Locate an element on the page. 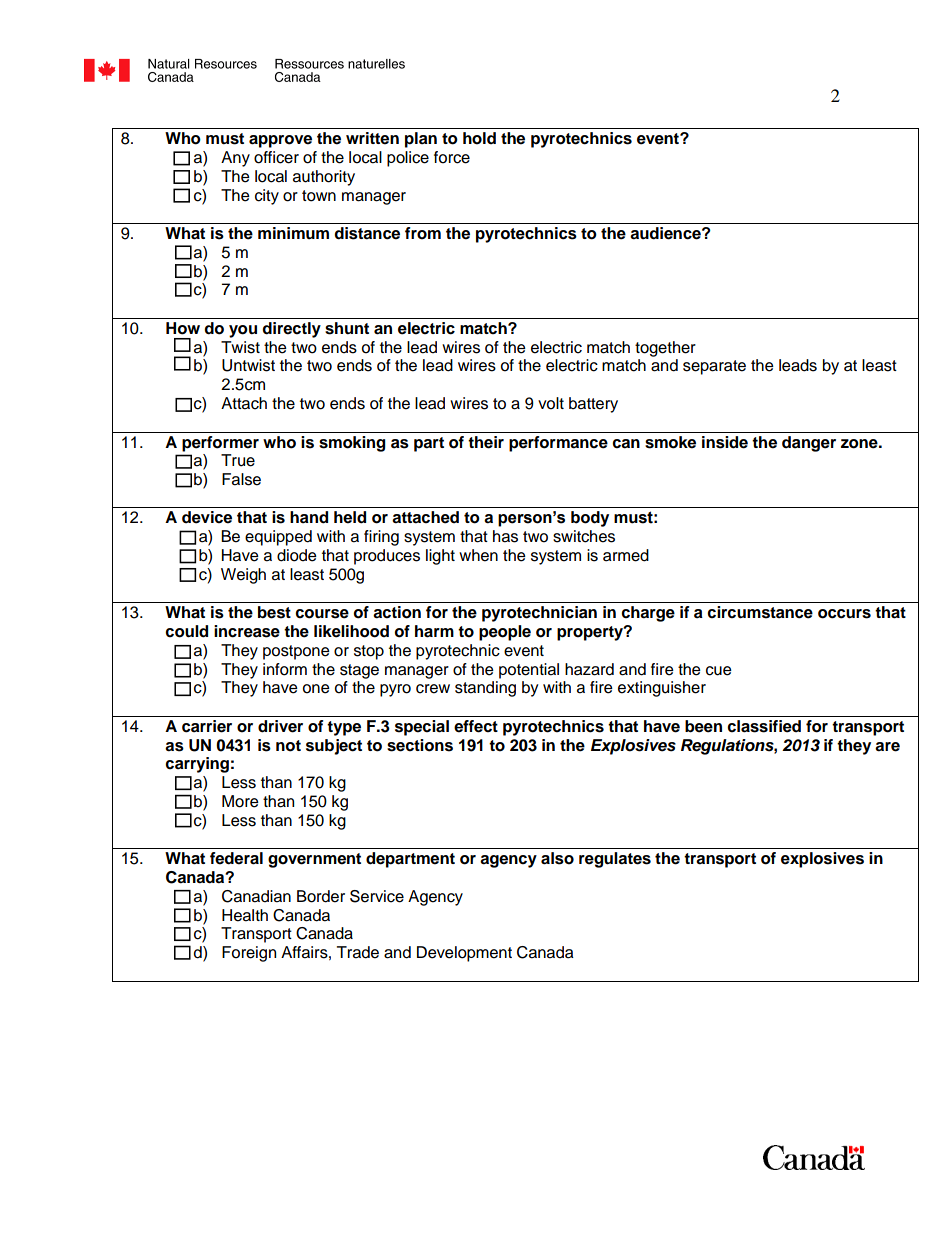 The height and width of the page is (1233, 952). Health is located at coordinates (245, 915).
